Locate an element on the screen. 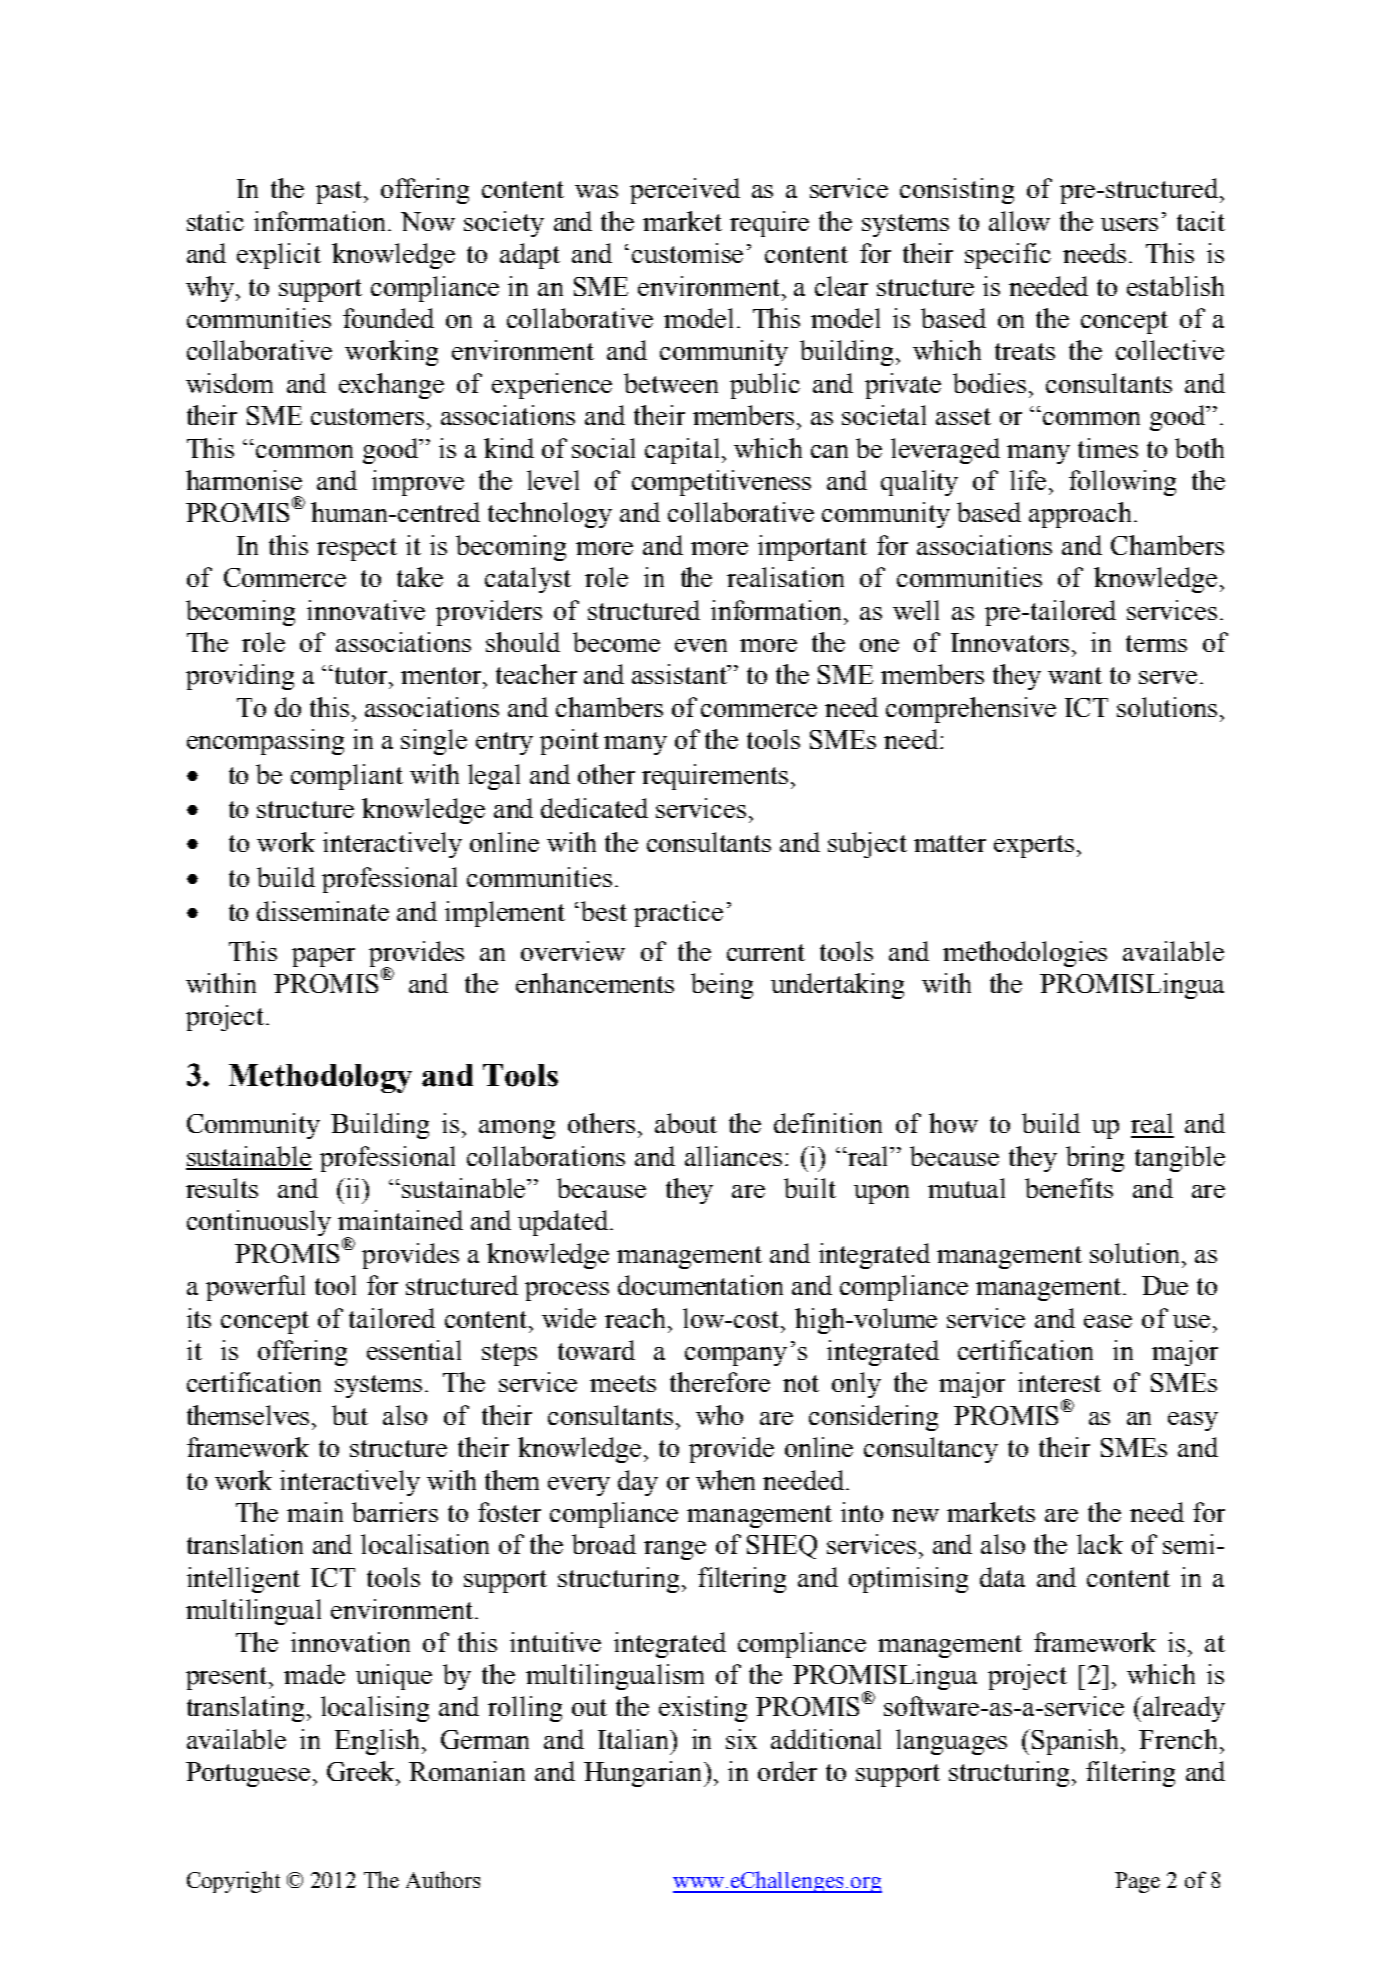 This screenshot has width=1397, height=1977. powerful is located at coordinates (255, 1288).
